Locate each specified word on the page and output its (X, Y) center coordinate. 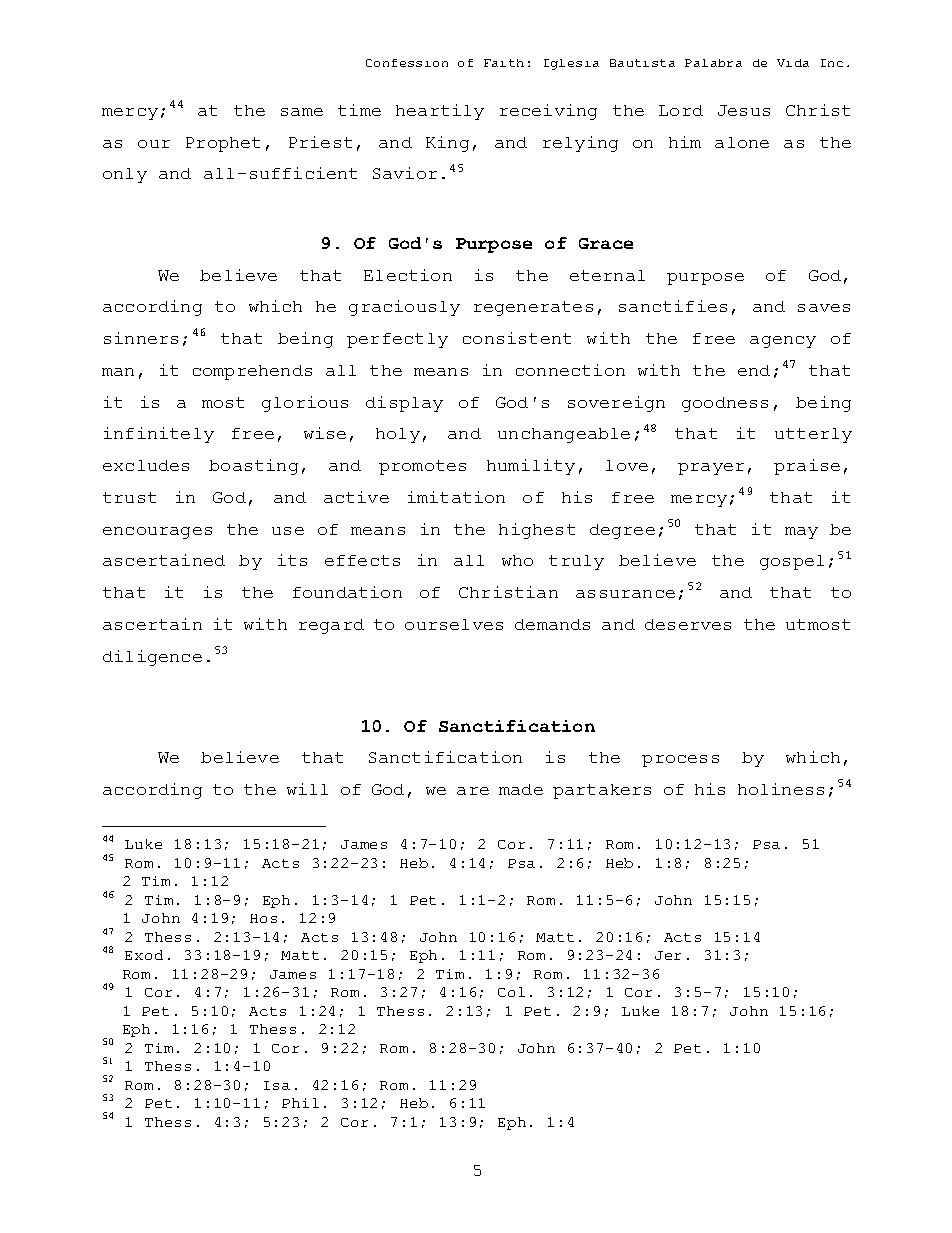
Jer (668, 955)
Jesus (744, 110)
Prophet (223, 144)
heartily (440, 112)
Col (511, 992)
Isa (277, 1085)
